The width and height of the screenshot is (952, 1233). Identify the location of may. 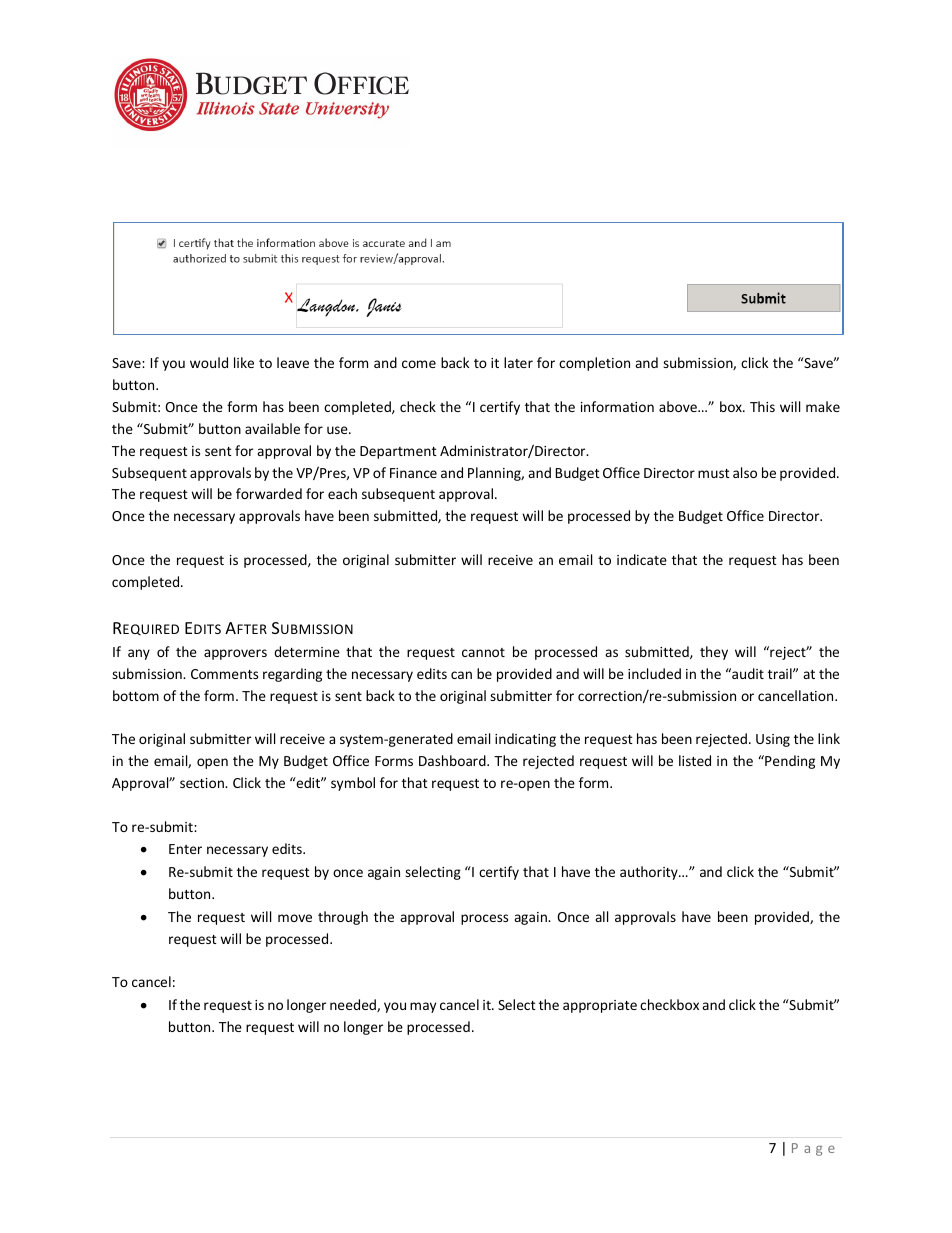
(423, 1007).
